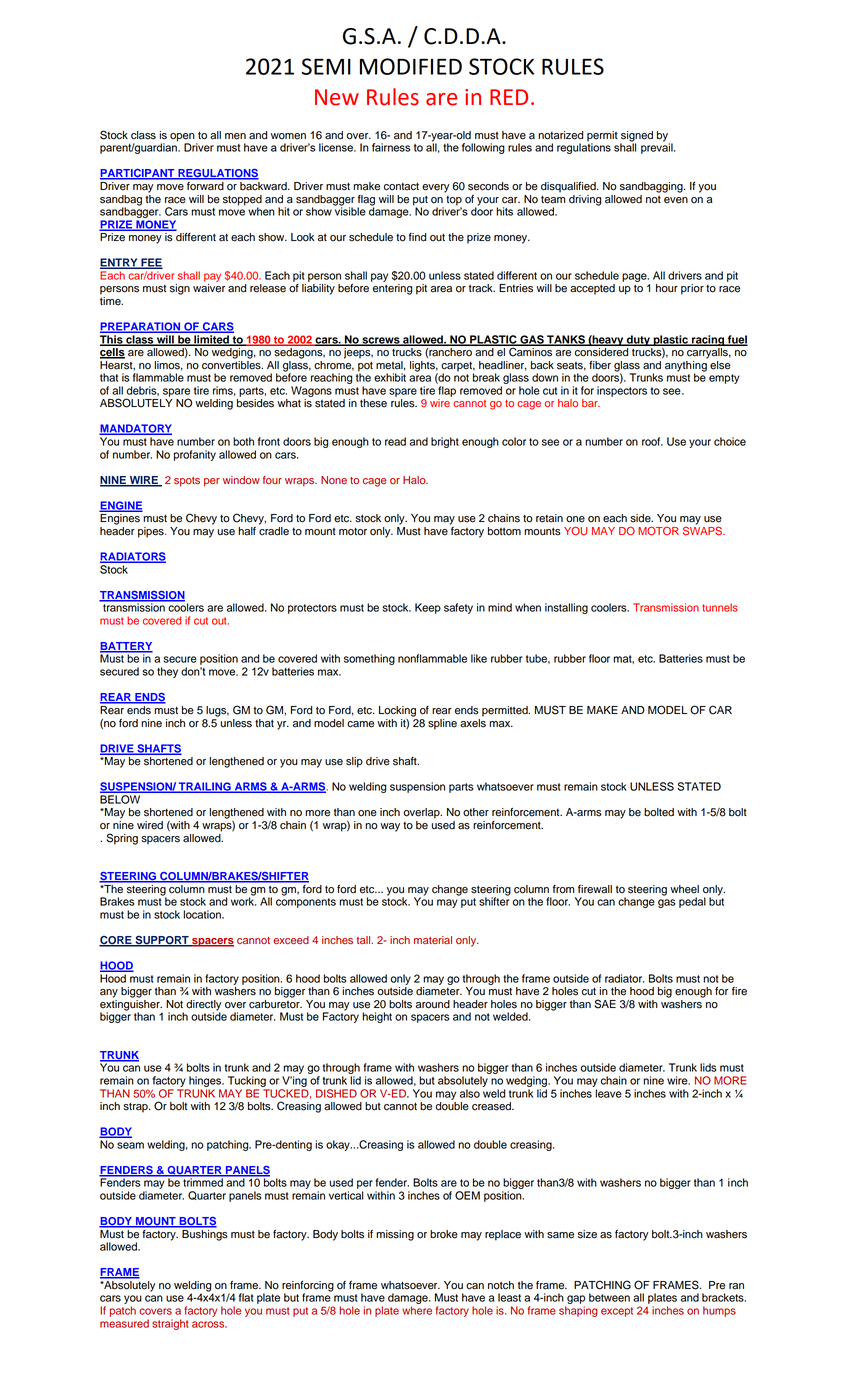 This image has height=1400, width=849. What do you see at coordinates (411, 66) in the image?
I see `MODIFIED` at bounding box center [411, 66].
